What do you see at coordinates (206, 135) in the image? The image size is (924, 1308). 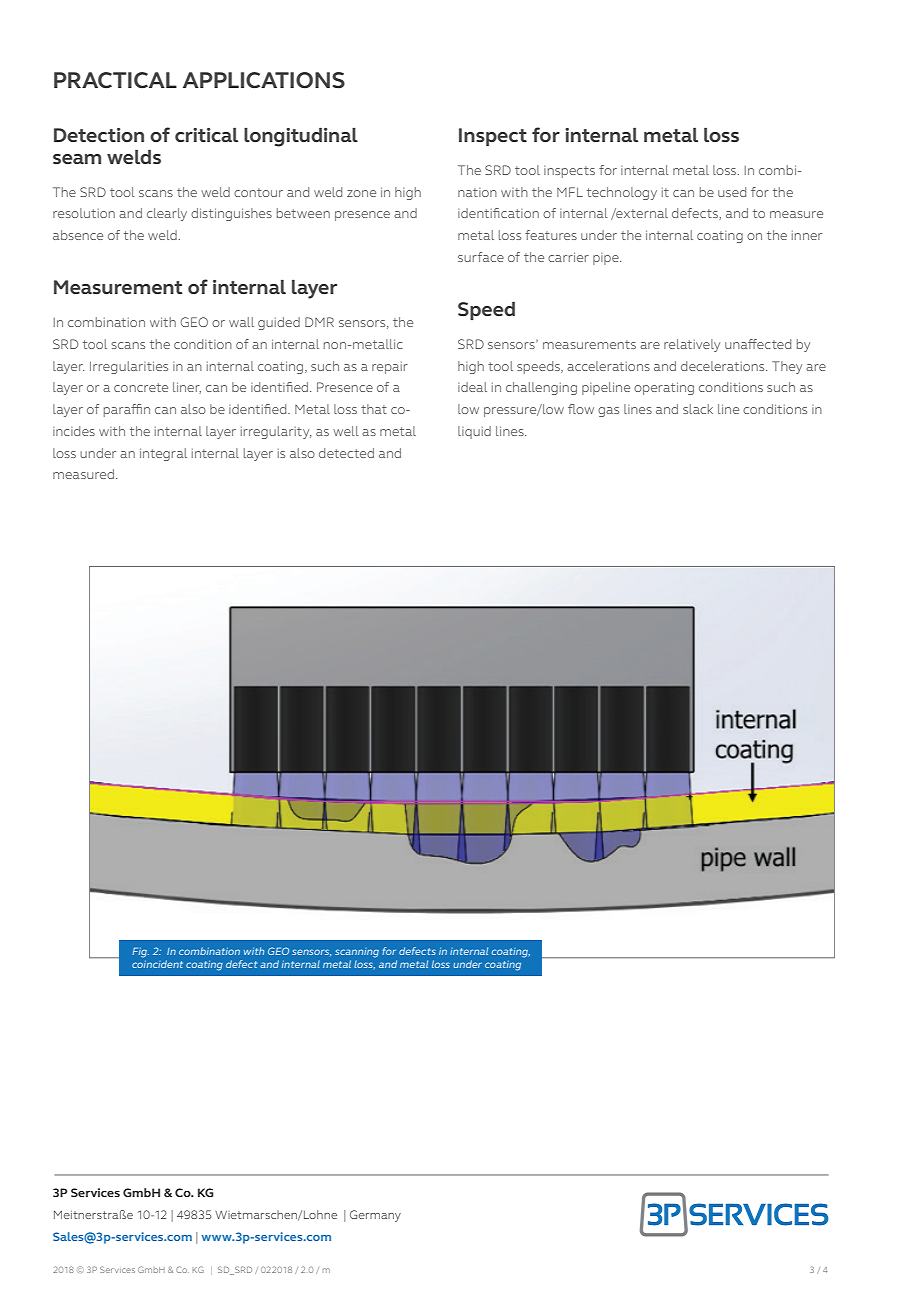 I see `critical` at bounding box center [206, 135].
